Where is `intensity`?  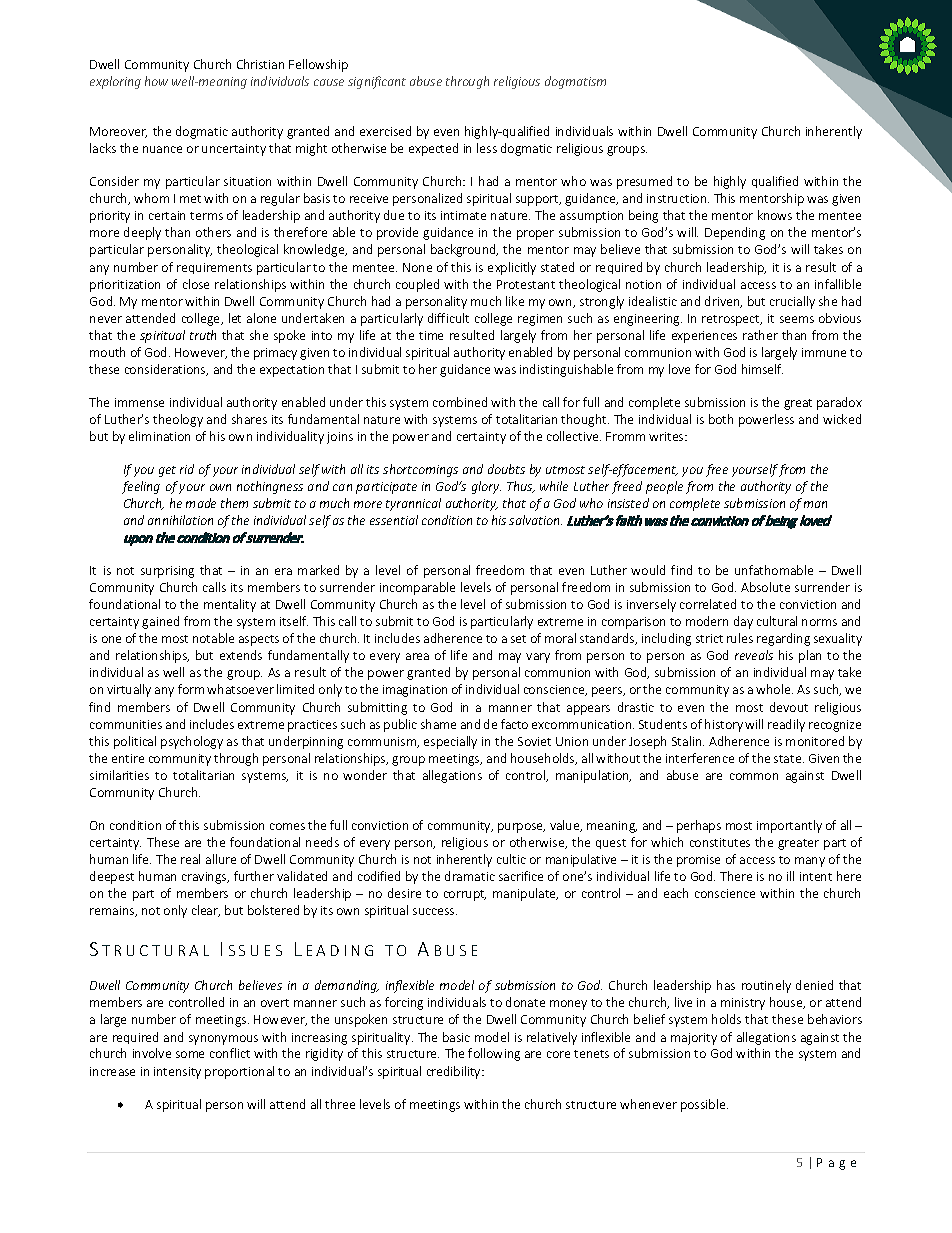
intensity is located at coordinates (177, 1073).
